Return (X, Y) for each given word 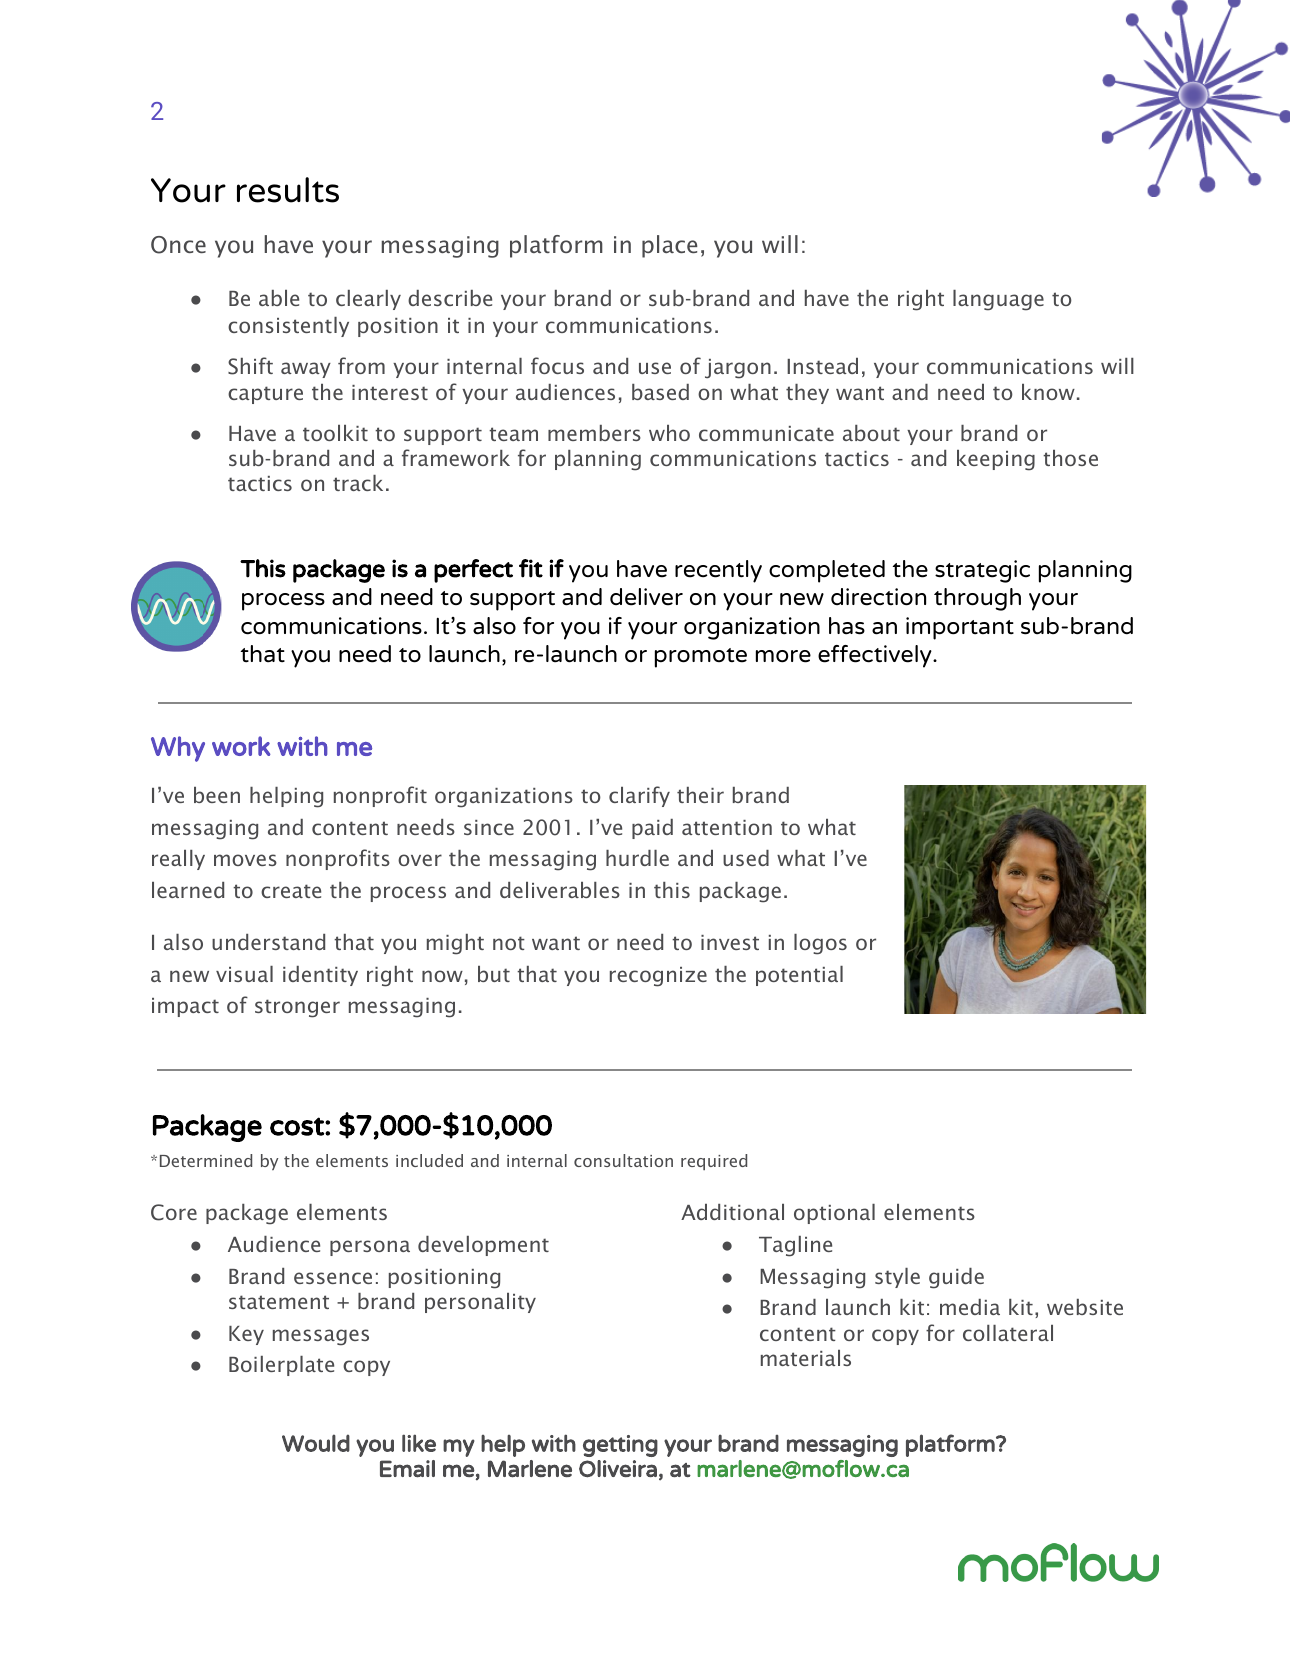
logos (820, 944)
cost (298, 1126)
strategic (982, 571)
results (288, 190)
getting (620, 1446)
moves (245, 860)
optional (834, 1214)
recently (718, 571)
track (358, 483)
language (998, 300)
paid (652, 829)
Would (316, 1443)
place (670, 246)
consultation (623, 1160)
